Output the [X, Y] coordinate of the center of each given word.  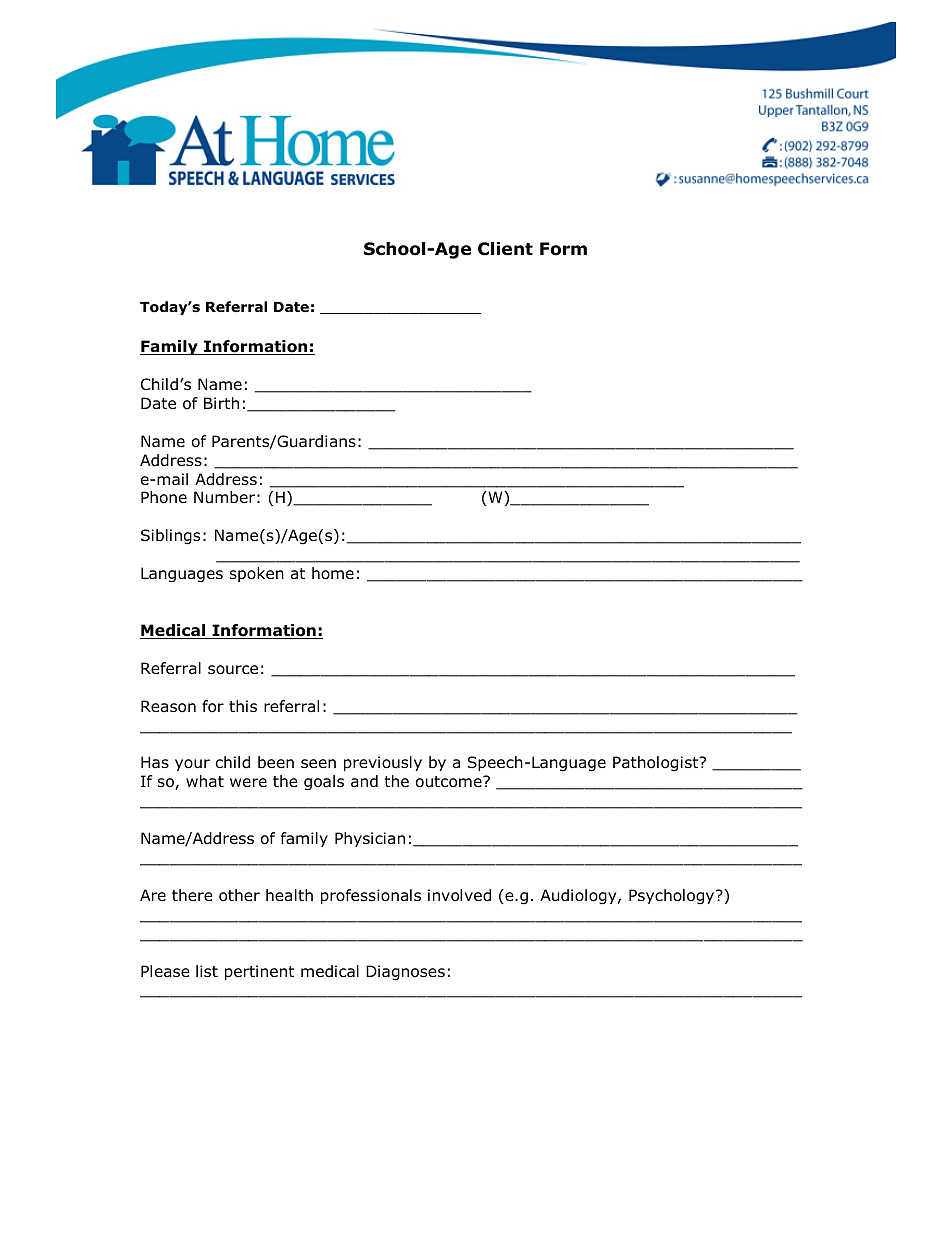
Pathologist [657, 763]
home [333, 573]
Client [505, 249]
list [207, 971]
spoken [257, 574]
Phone [164, 497]
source [233, 670]
